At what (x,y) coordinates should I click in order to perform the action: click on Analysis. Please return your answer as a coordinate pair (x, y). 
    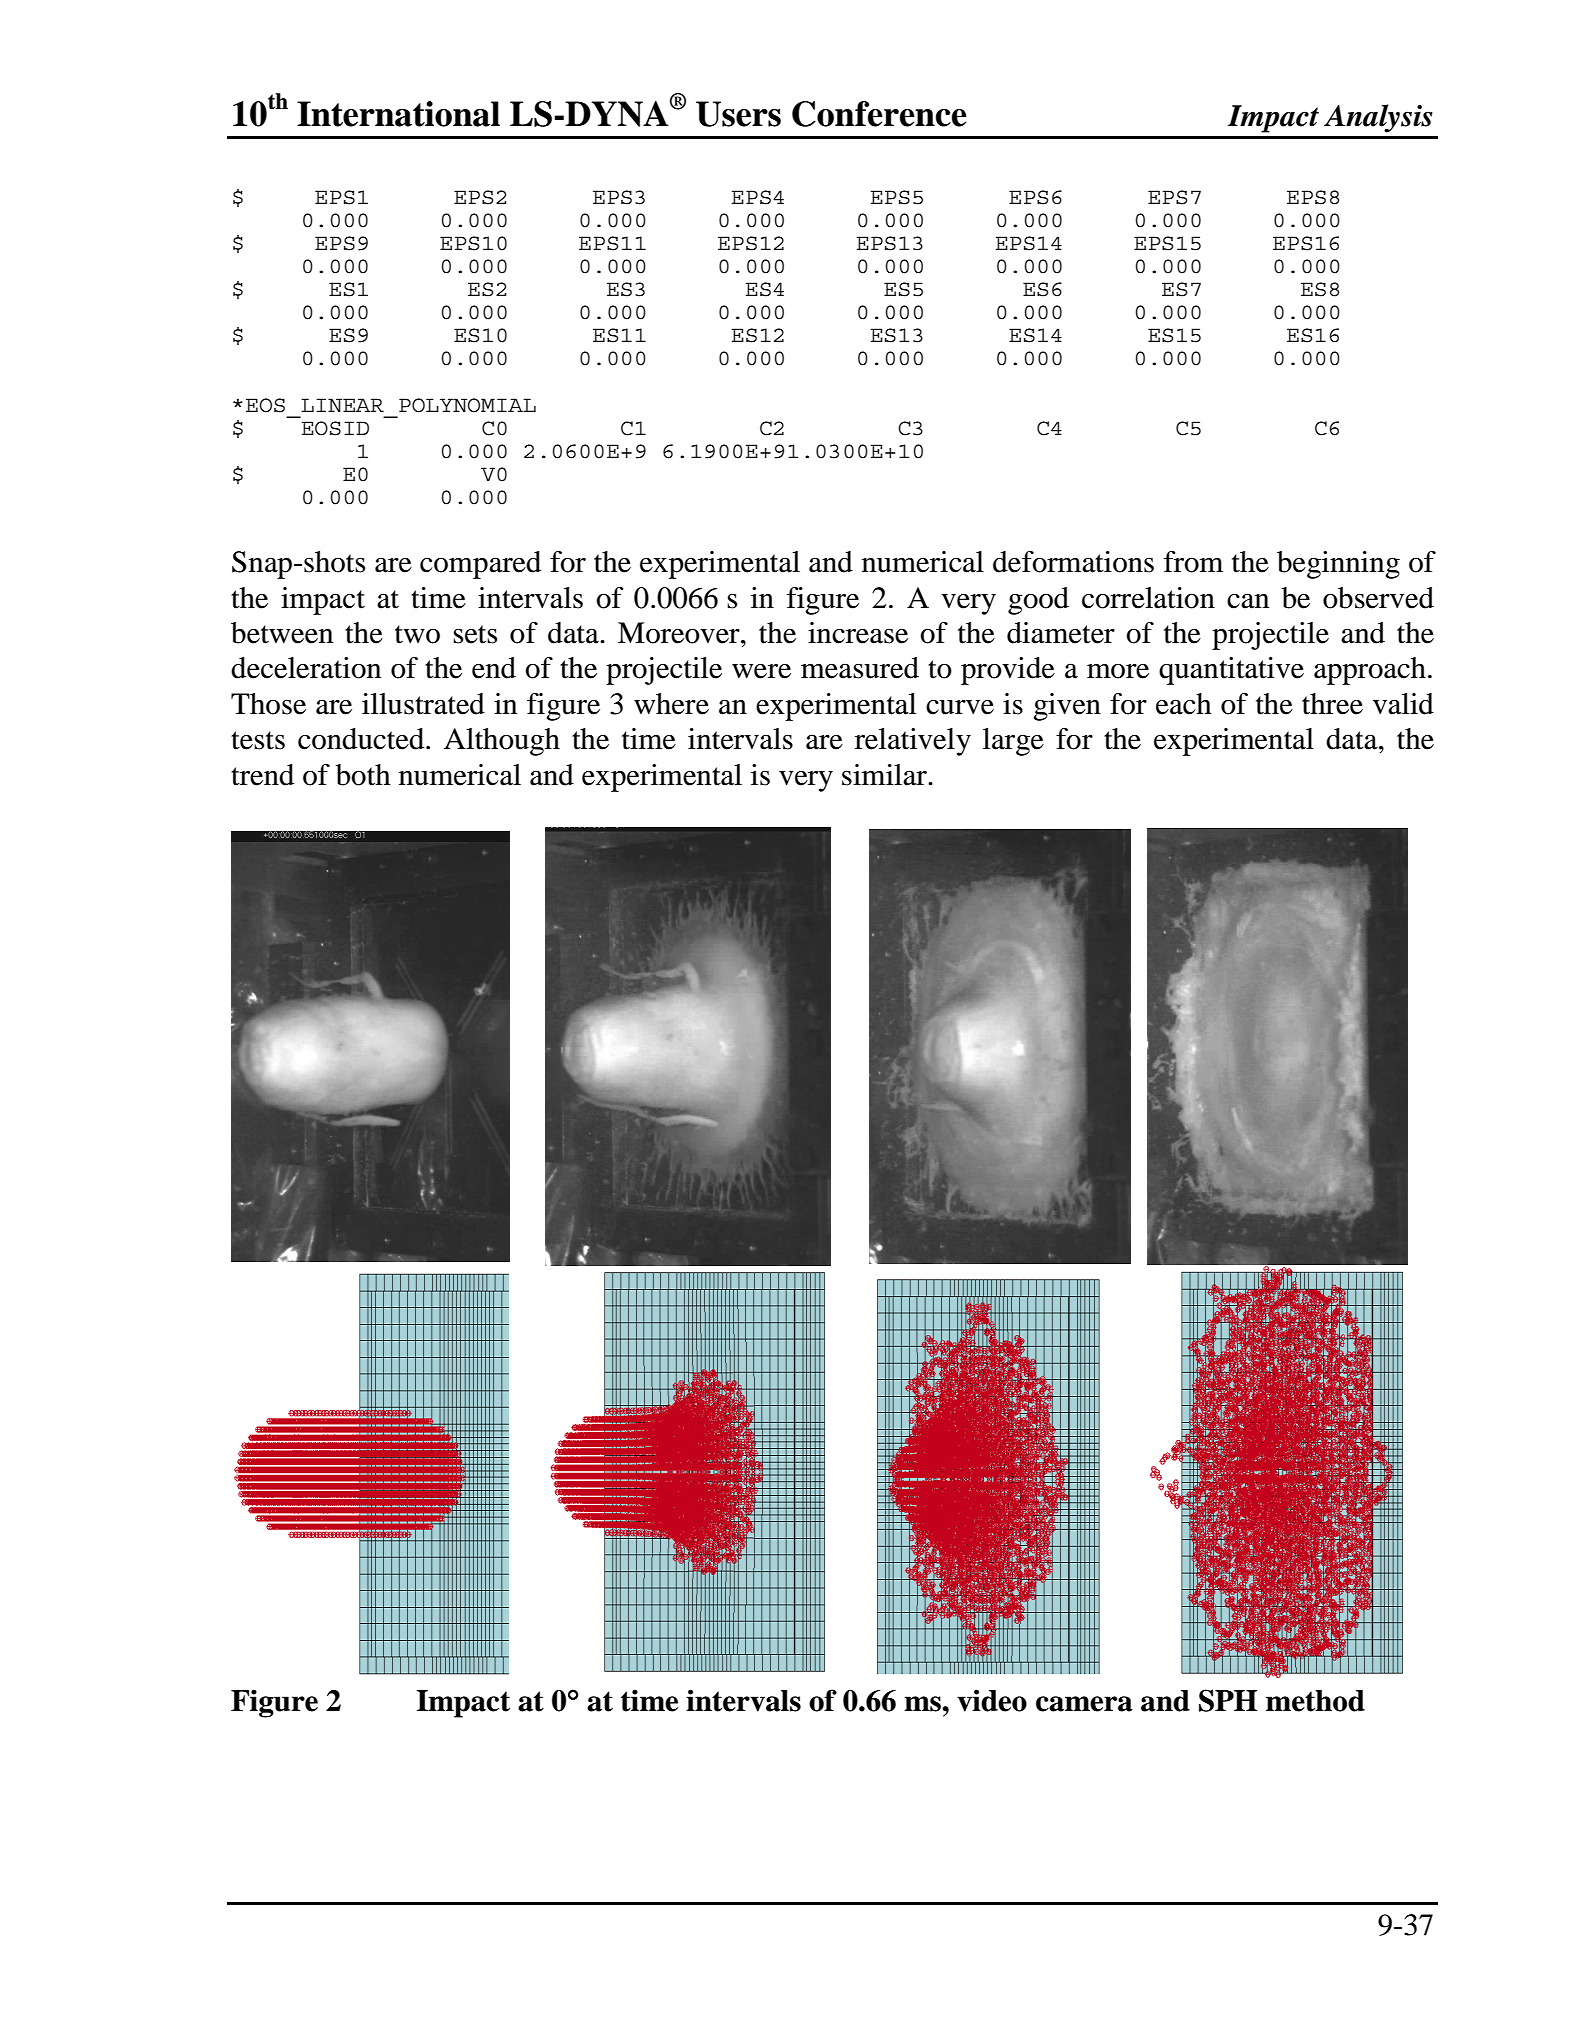
    Looking at the image, I should click on (1378, 118).
